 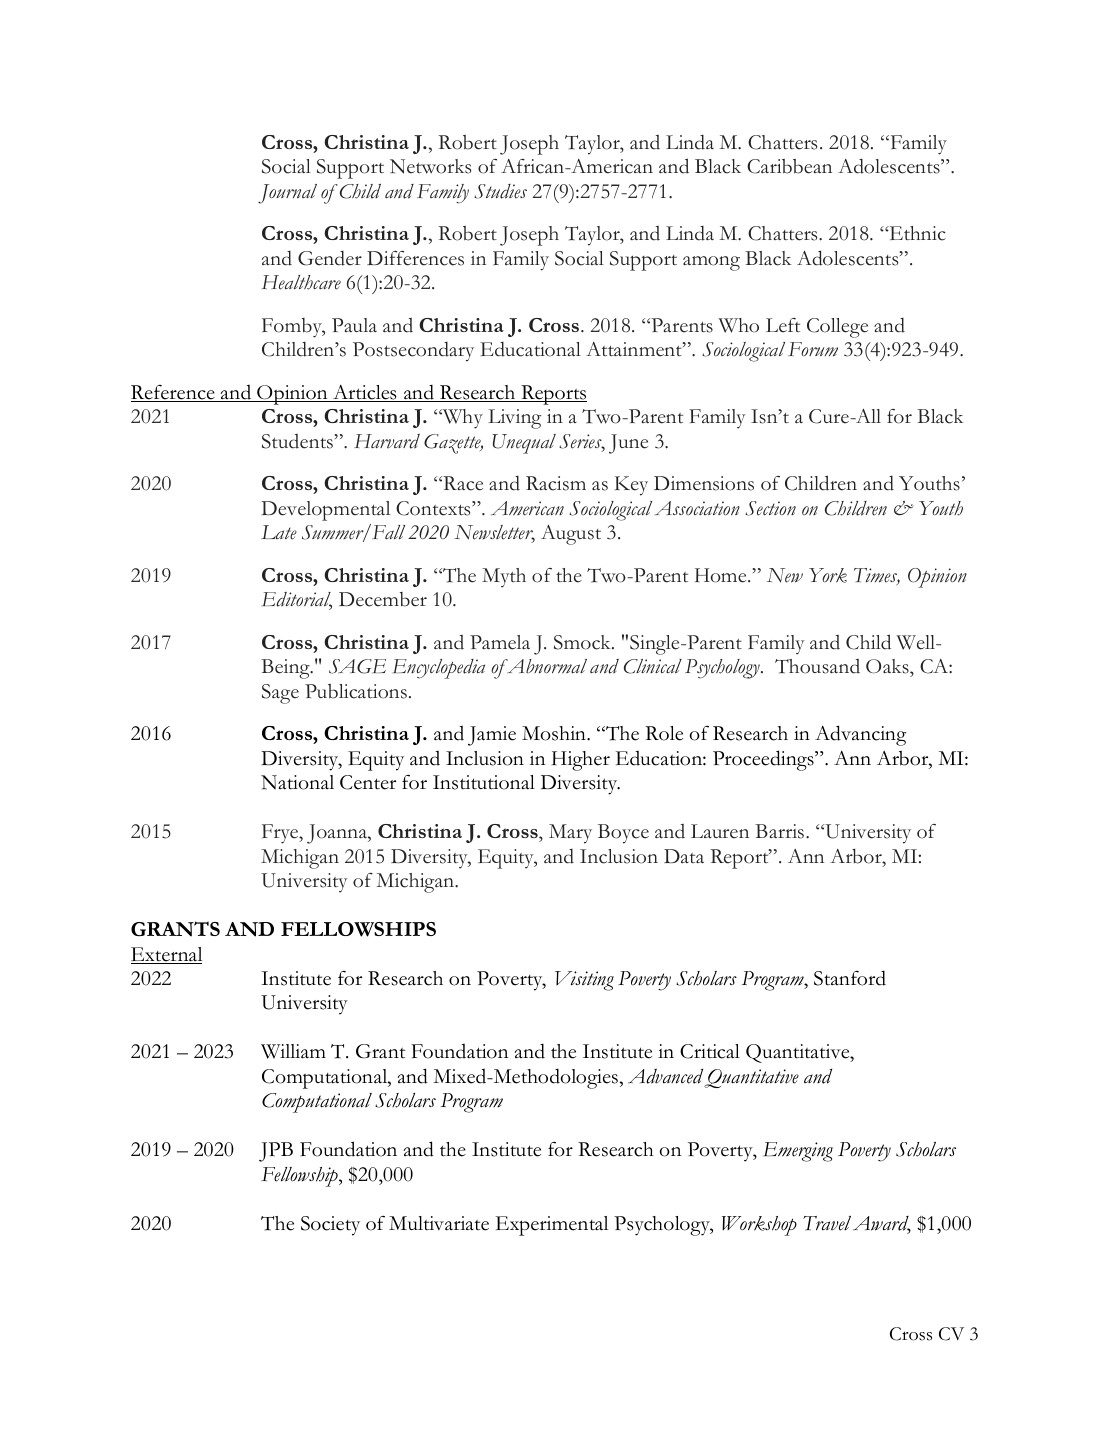 What do you see at coordinates (584, 981) in the document?
I see `Visiting` at bounding box center [584, 981].
